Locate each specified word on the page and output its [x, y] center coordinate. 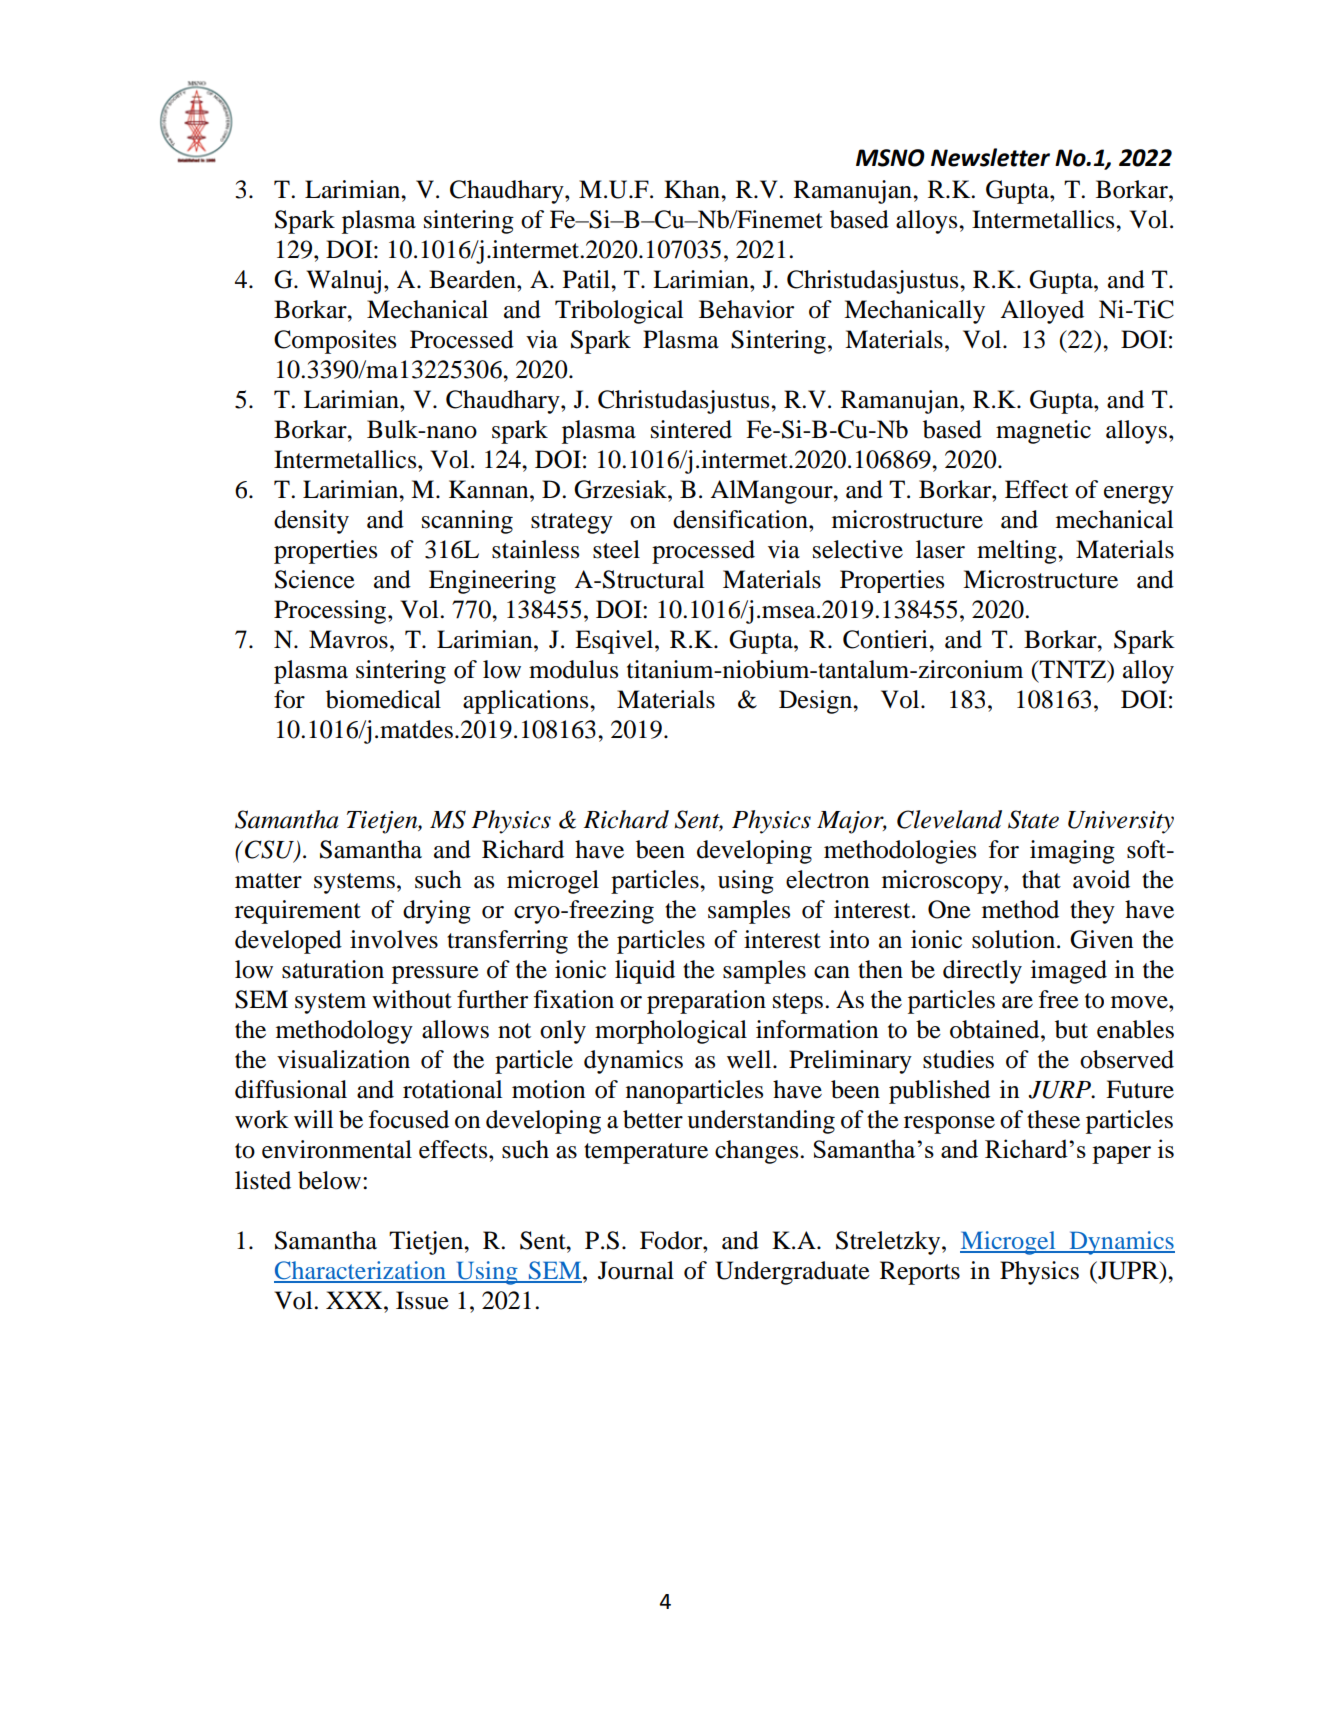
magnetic [1043, 432]
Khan [693, 189]
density [311, 522]
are [1017, 1002]
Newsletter [990, 157]
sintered [691, 429]
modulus [573, 669]
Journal [636, 1270]
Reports [920, 1273]
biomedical [383, 699]
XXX [355, 1300]
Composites [335, 342]
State [1033, 819]
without [412, 999]
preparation [706, 1002]
